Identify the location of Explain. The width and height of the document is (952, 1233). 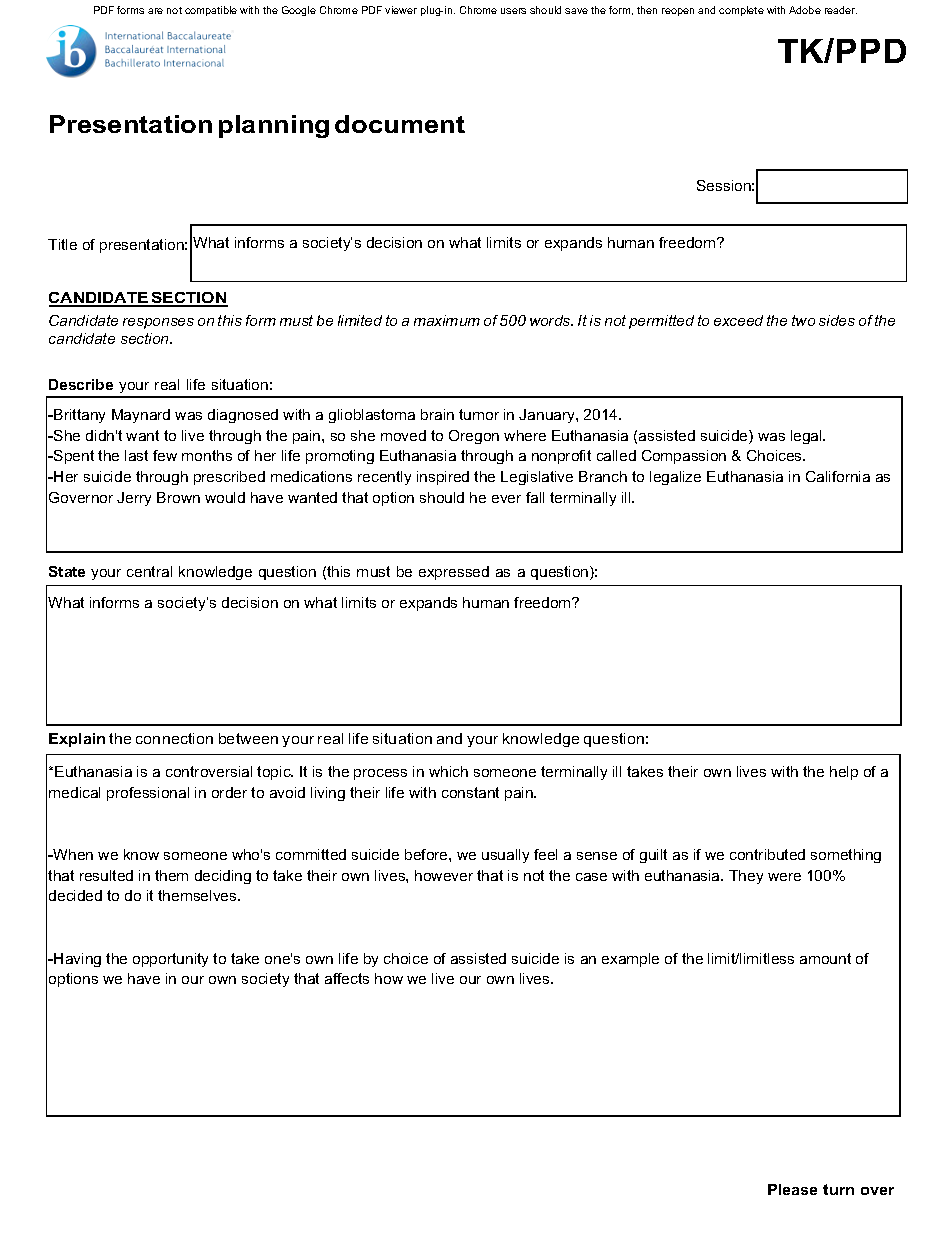
(77, 740).
